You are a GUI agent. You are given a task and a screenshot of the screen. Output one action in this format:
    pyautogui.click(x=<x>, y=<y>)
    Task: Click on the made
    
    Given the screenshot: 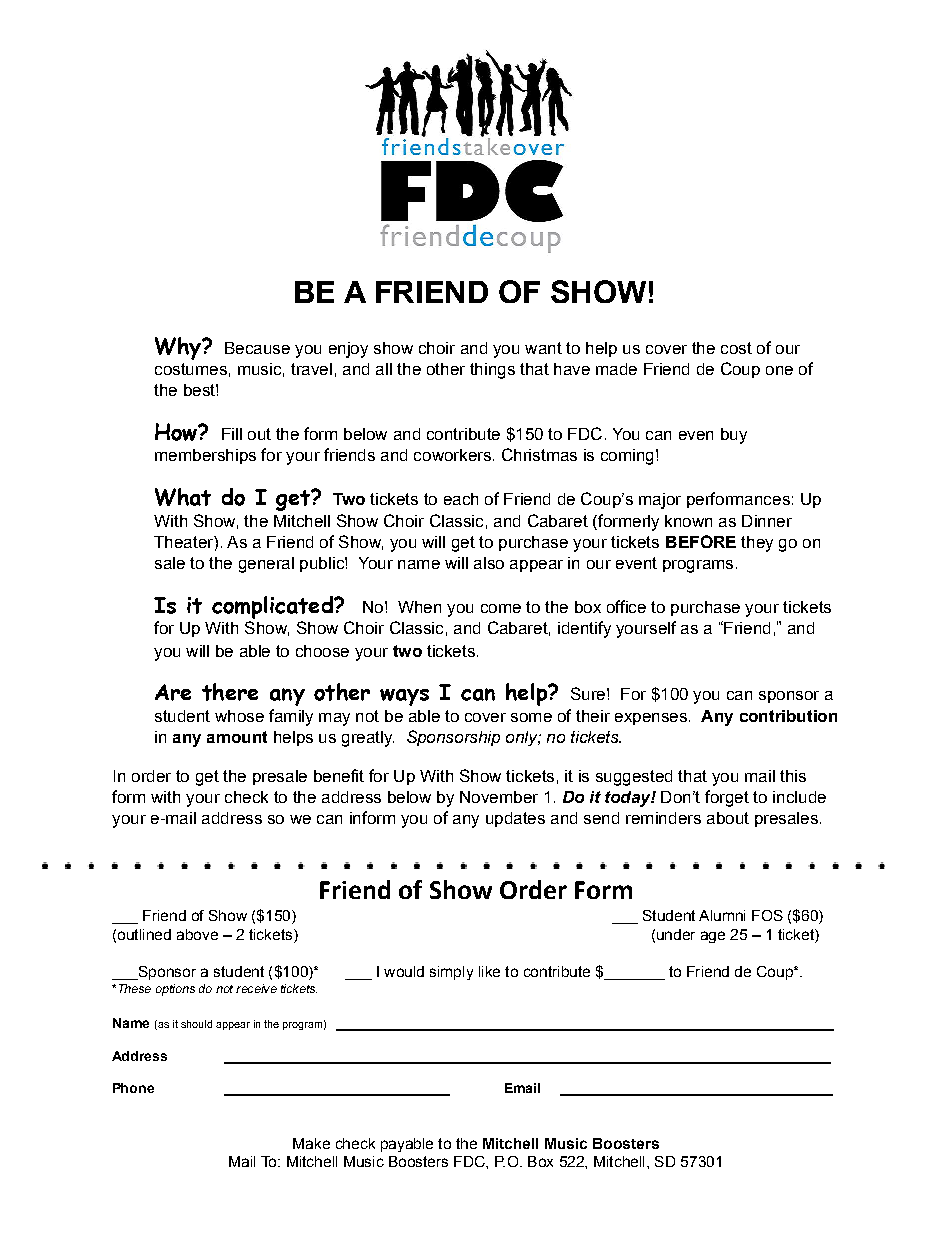 What is the action you would take?
    pyautogui.click(x=616, y=369)
